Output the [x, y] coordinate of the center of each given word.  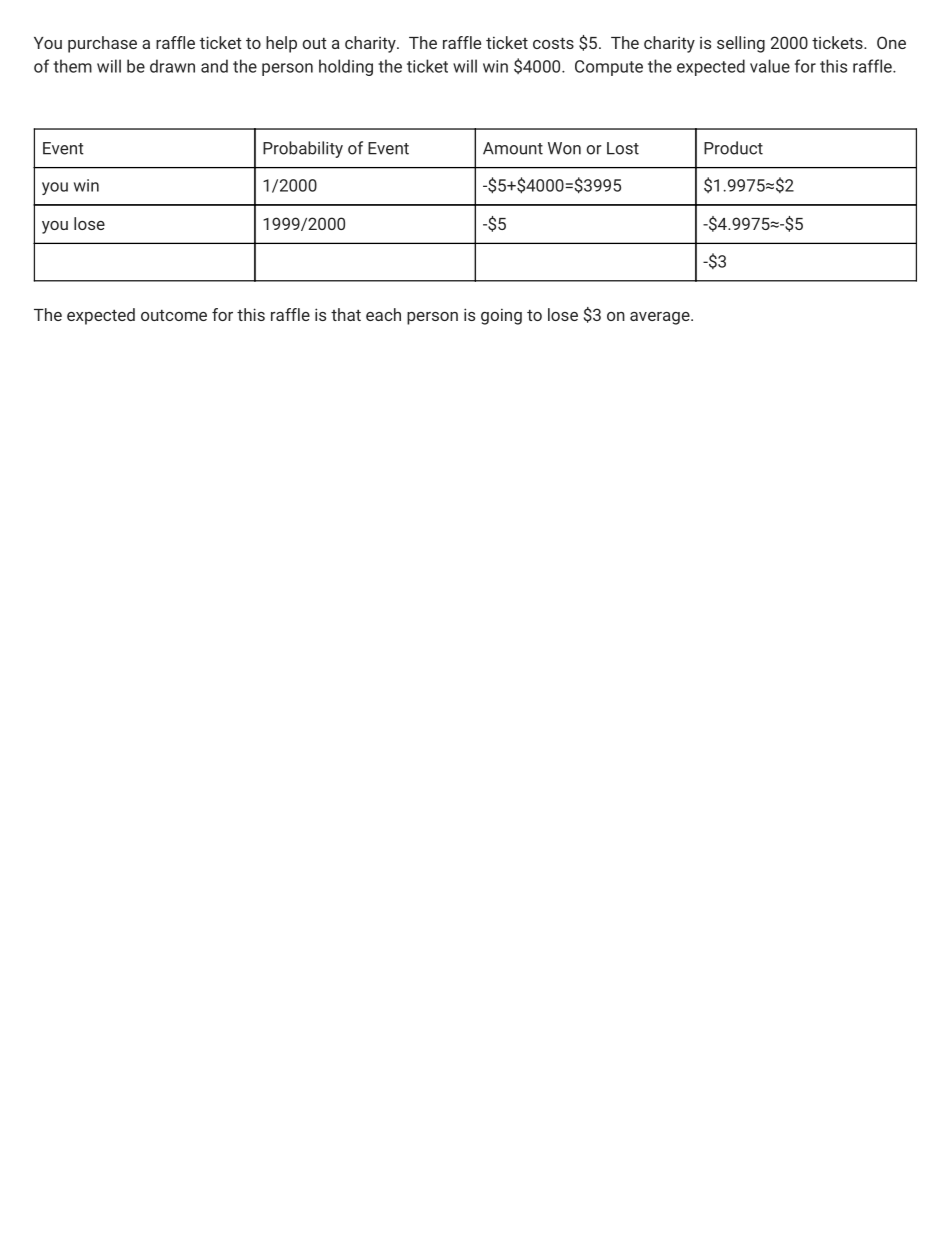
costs [553, 43]
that [346, 314]
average [661, 318]
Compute [609, 68]
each [383, 314]
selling [741, 44]
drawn [172, 66]
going [501, 316]
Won [564, 148]
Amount [513, 148]
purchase [102, 44]
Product [733, 148]
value [770, 66]
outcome [174, 315]
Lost [623, 148]
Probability [303, 149]
